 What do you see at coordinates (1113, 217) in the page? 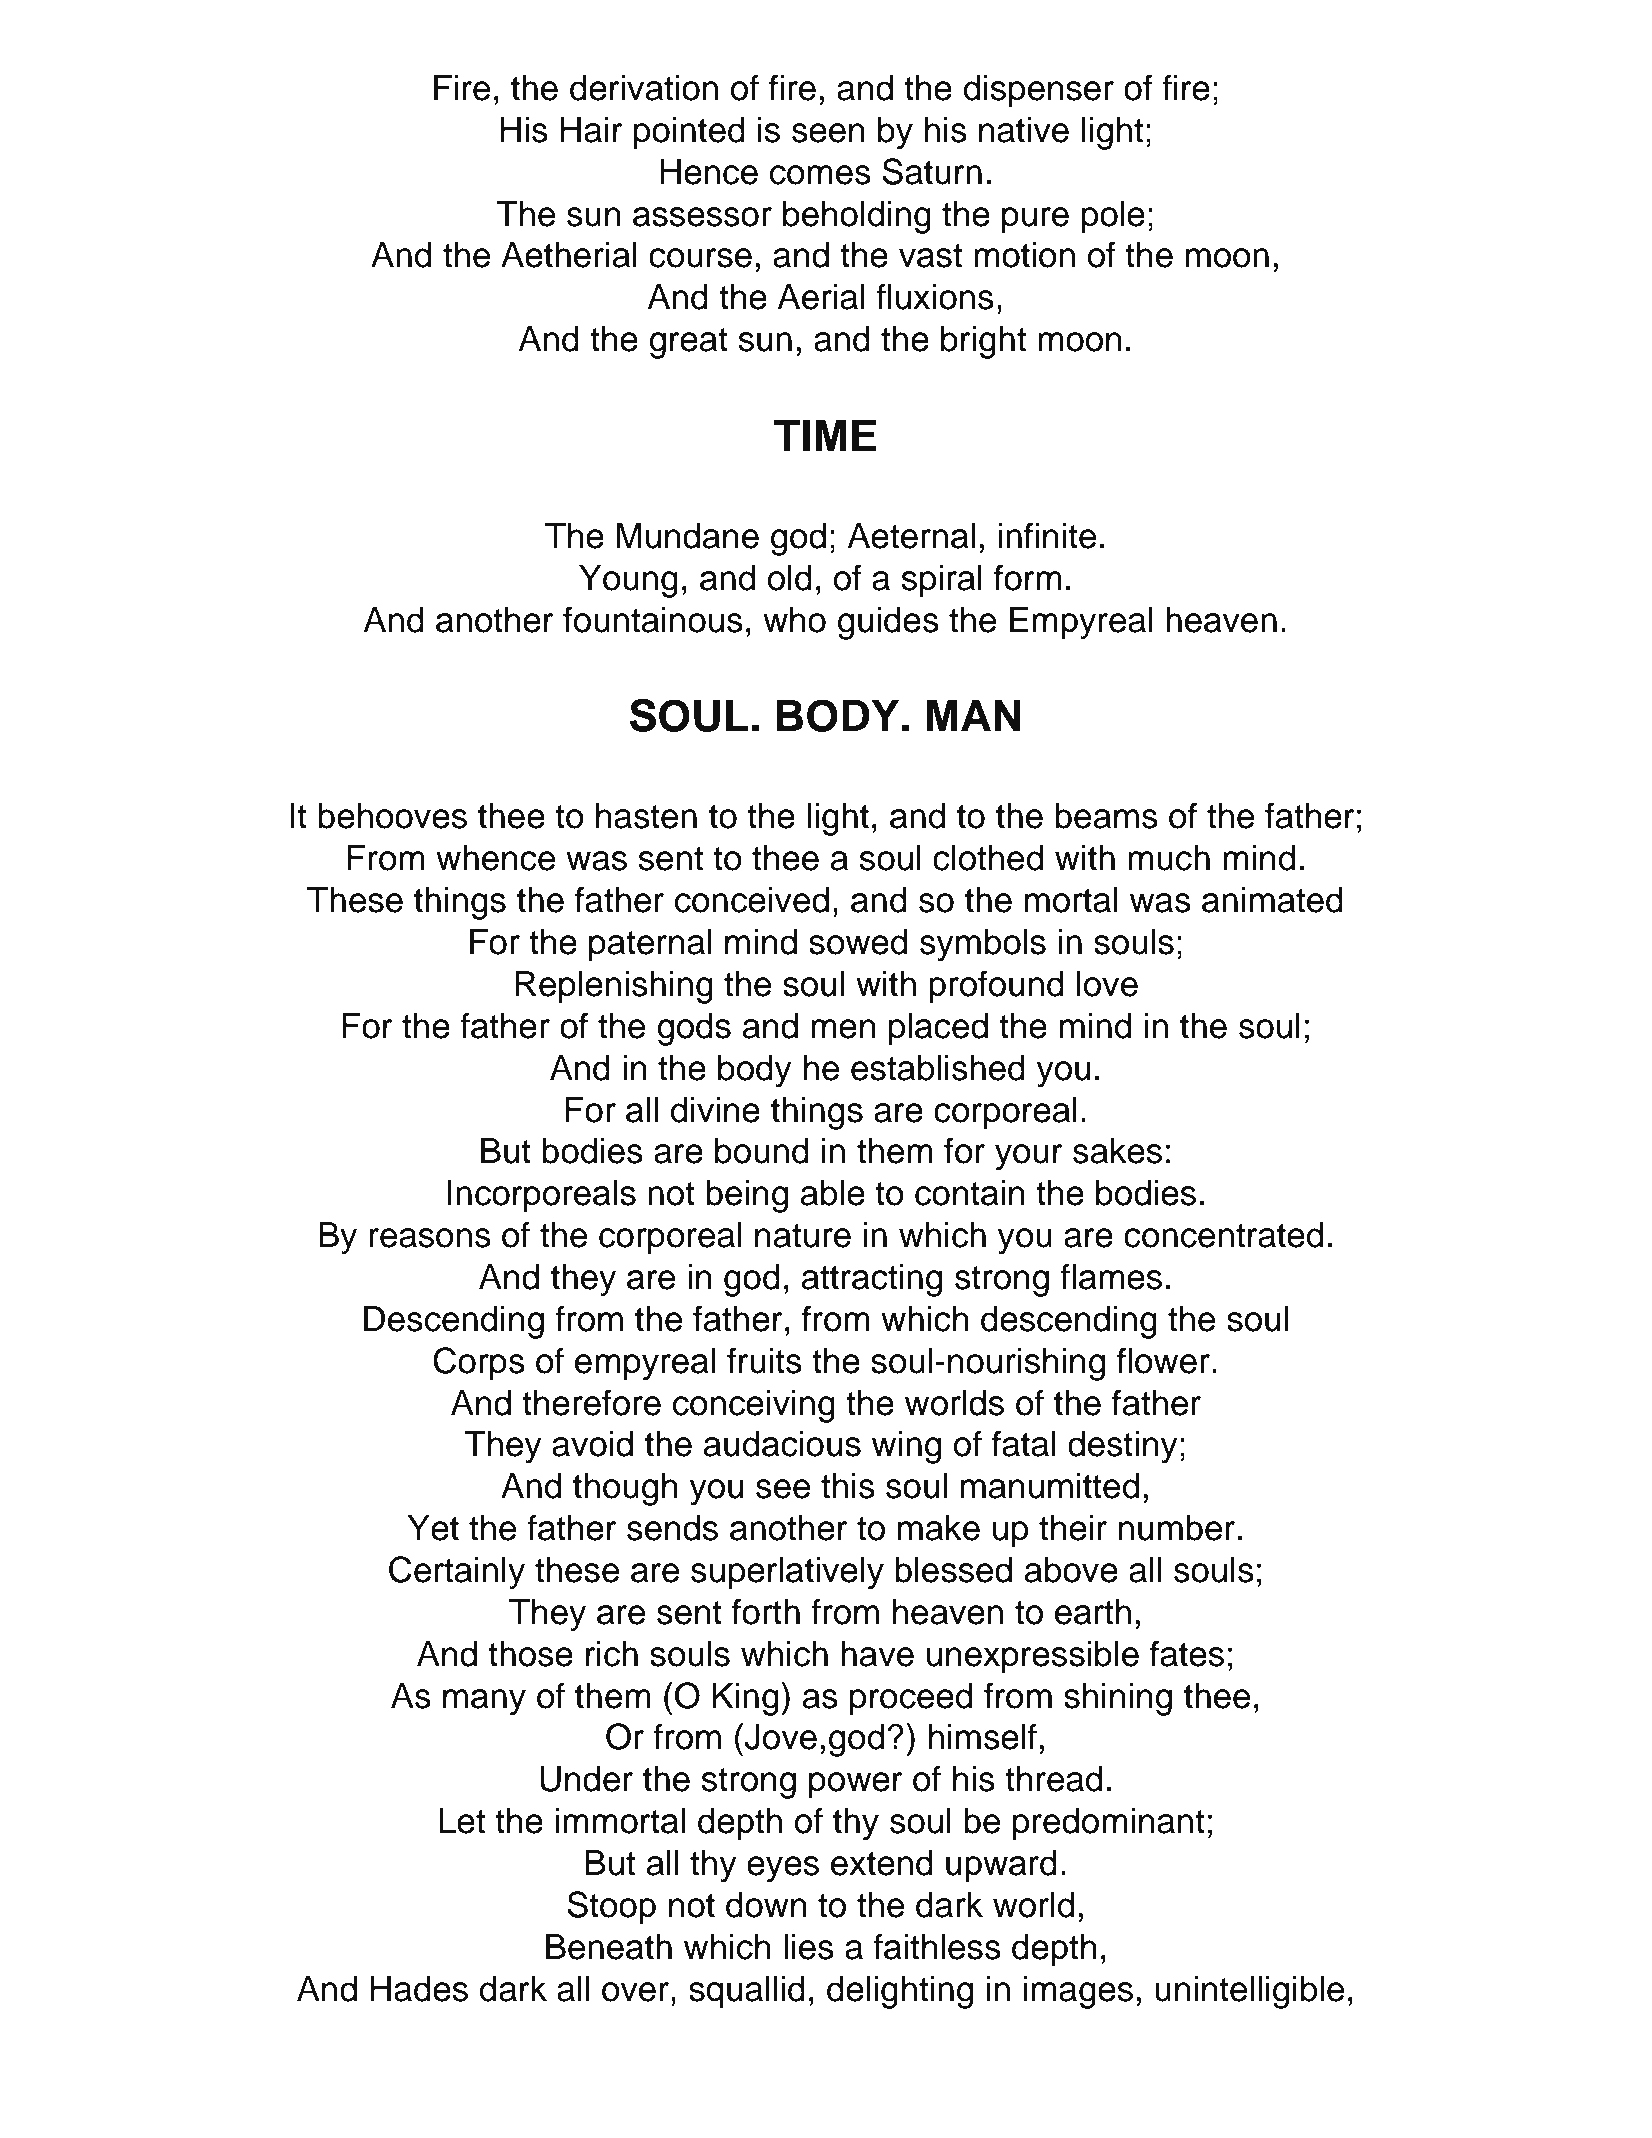
I see `pole` at bounding box center [1113, 217].
